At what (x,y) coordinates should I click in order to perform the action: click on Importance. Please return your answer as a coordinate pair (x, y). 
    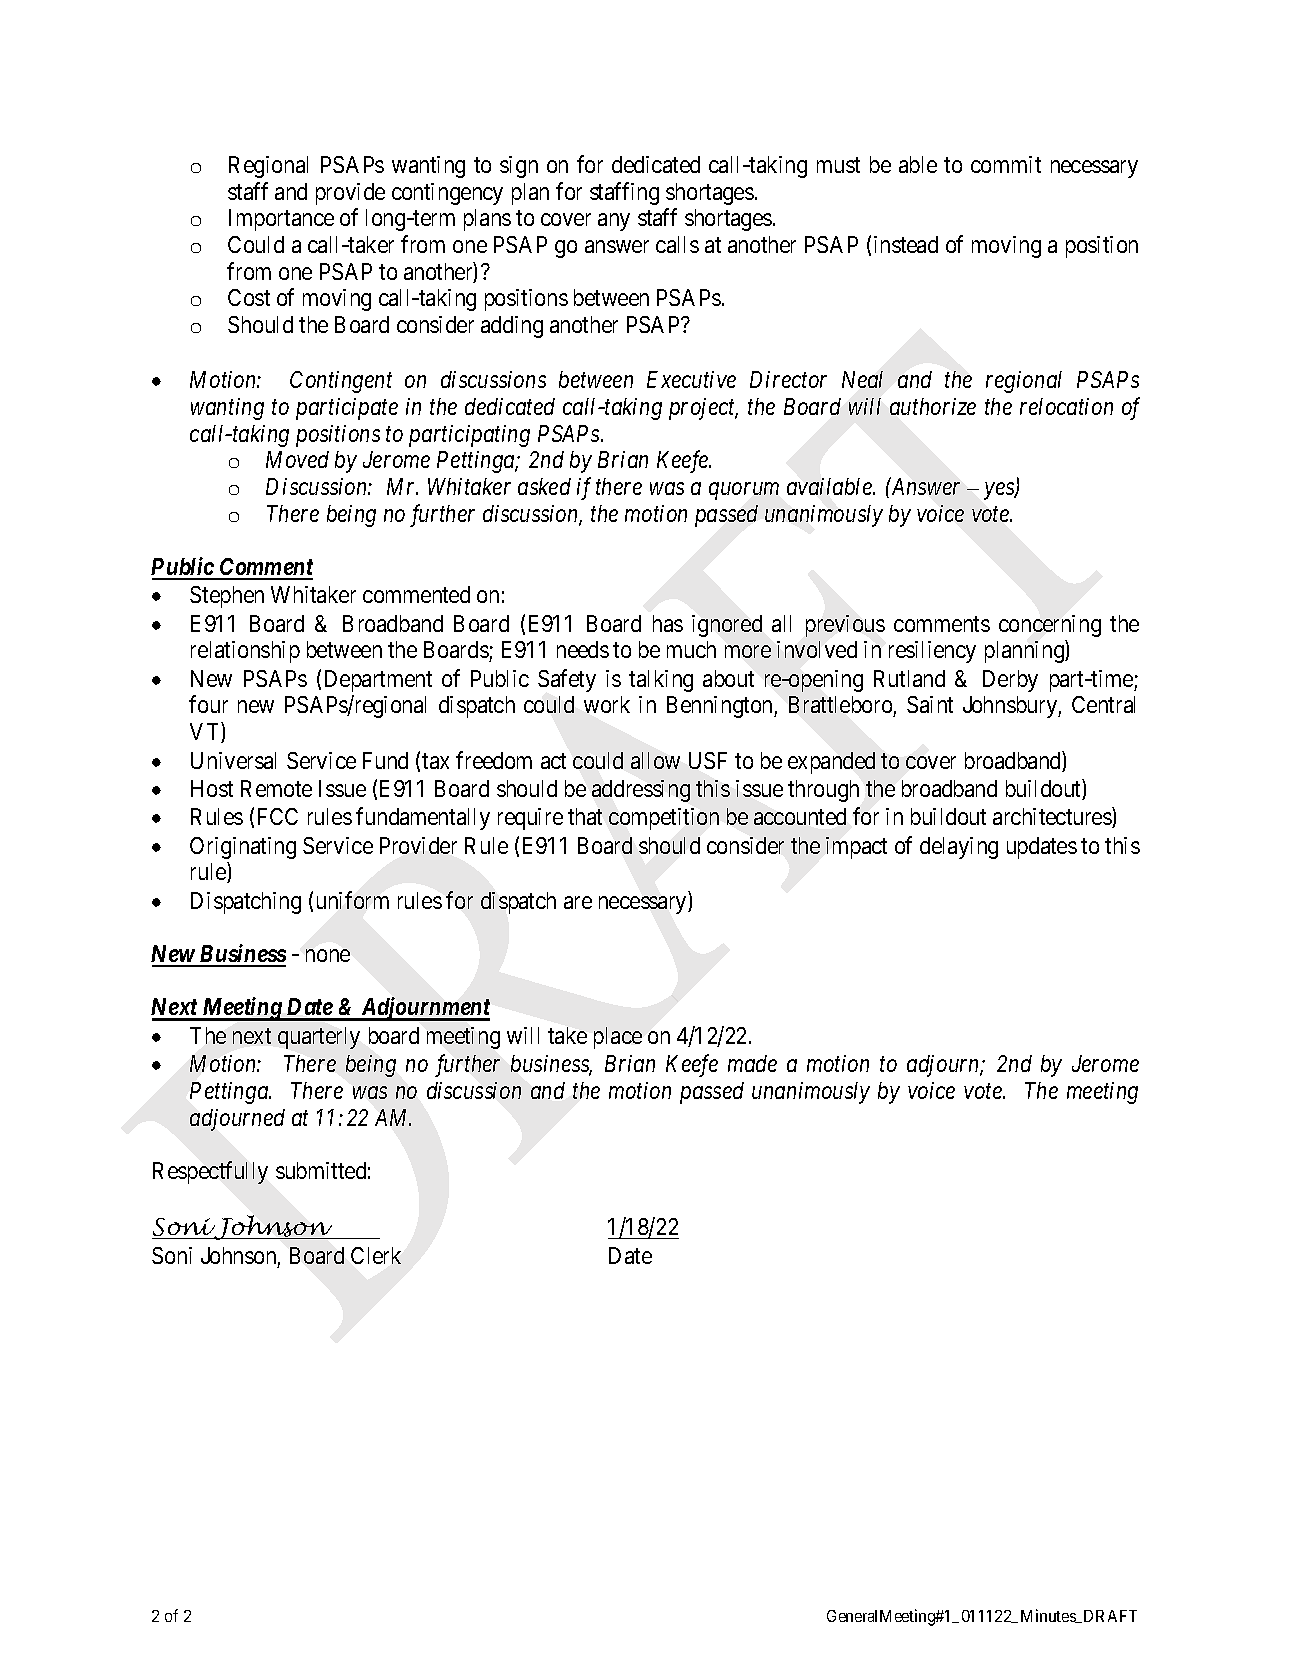
    Looking at the image, I should click on (281, 220).
